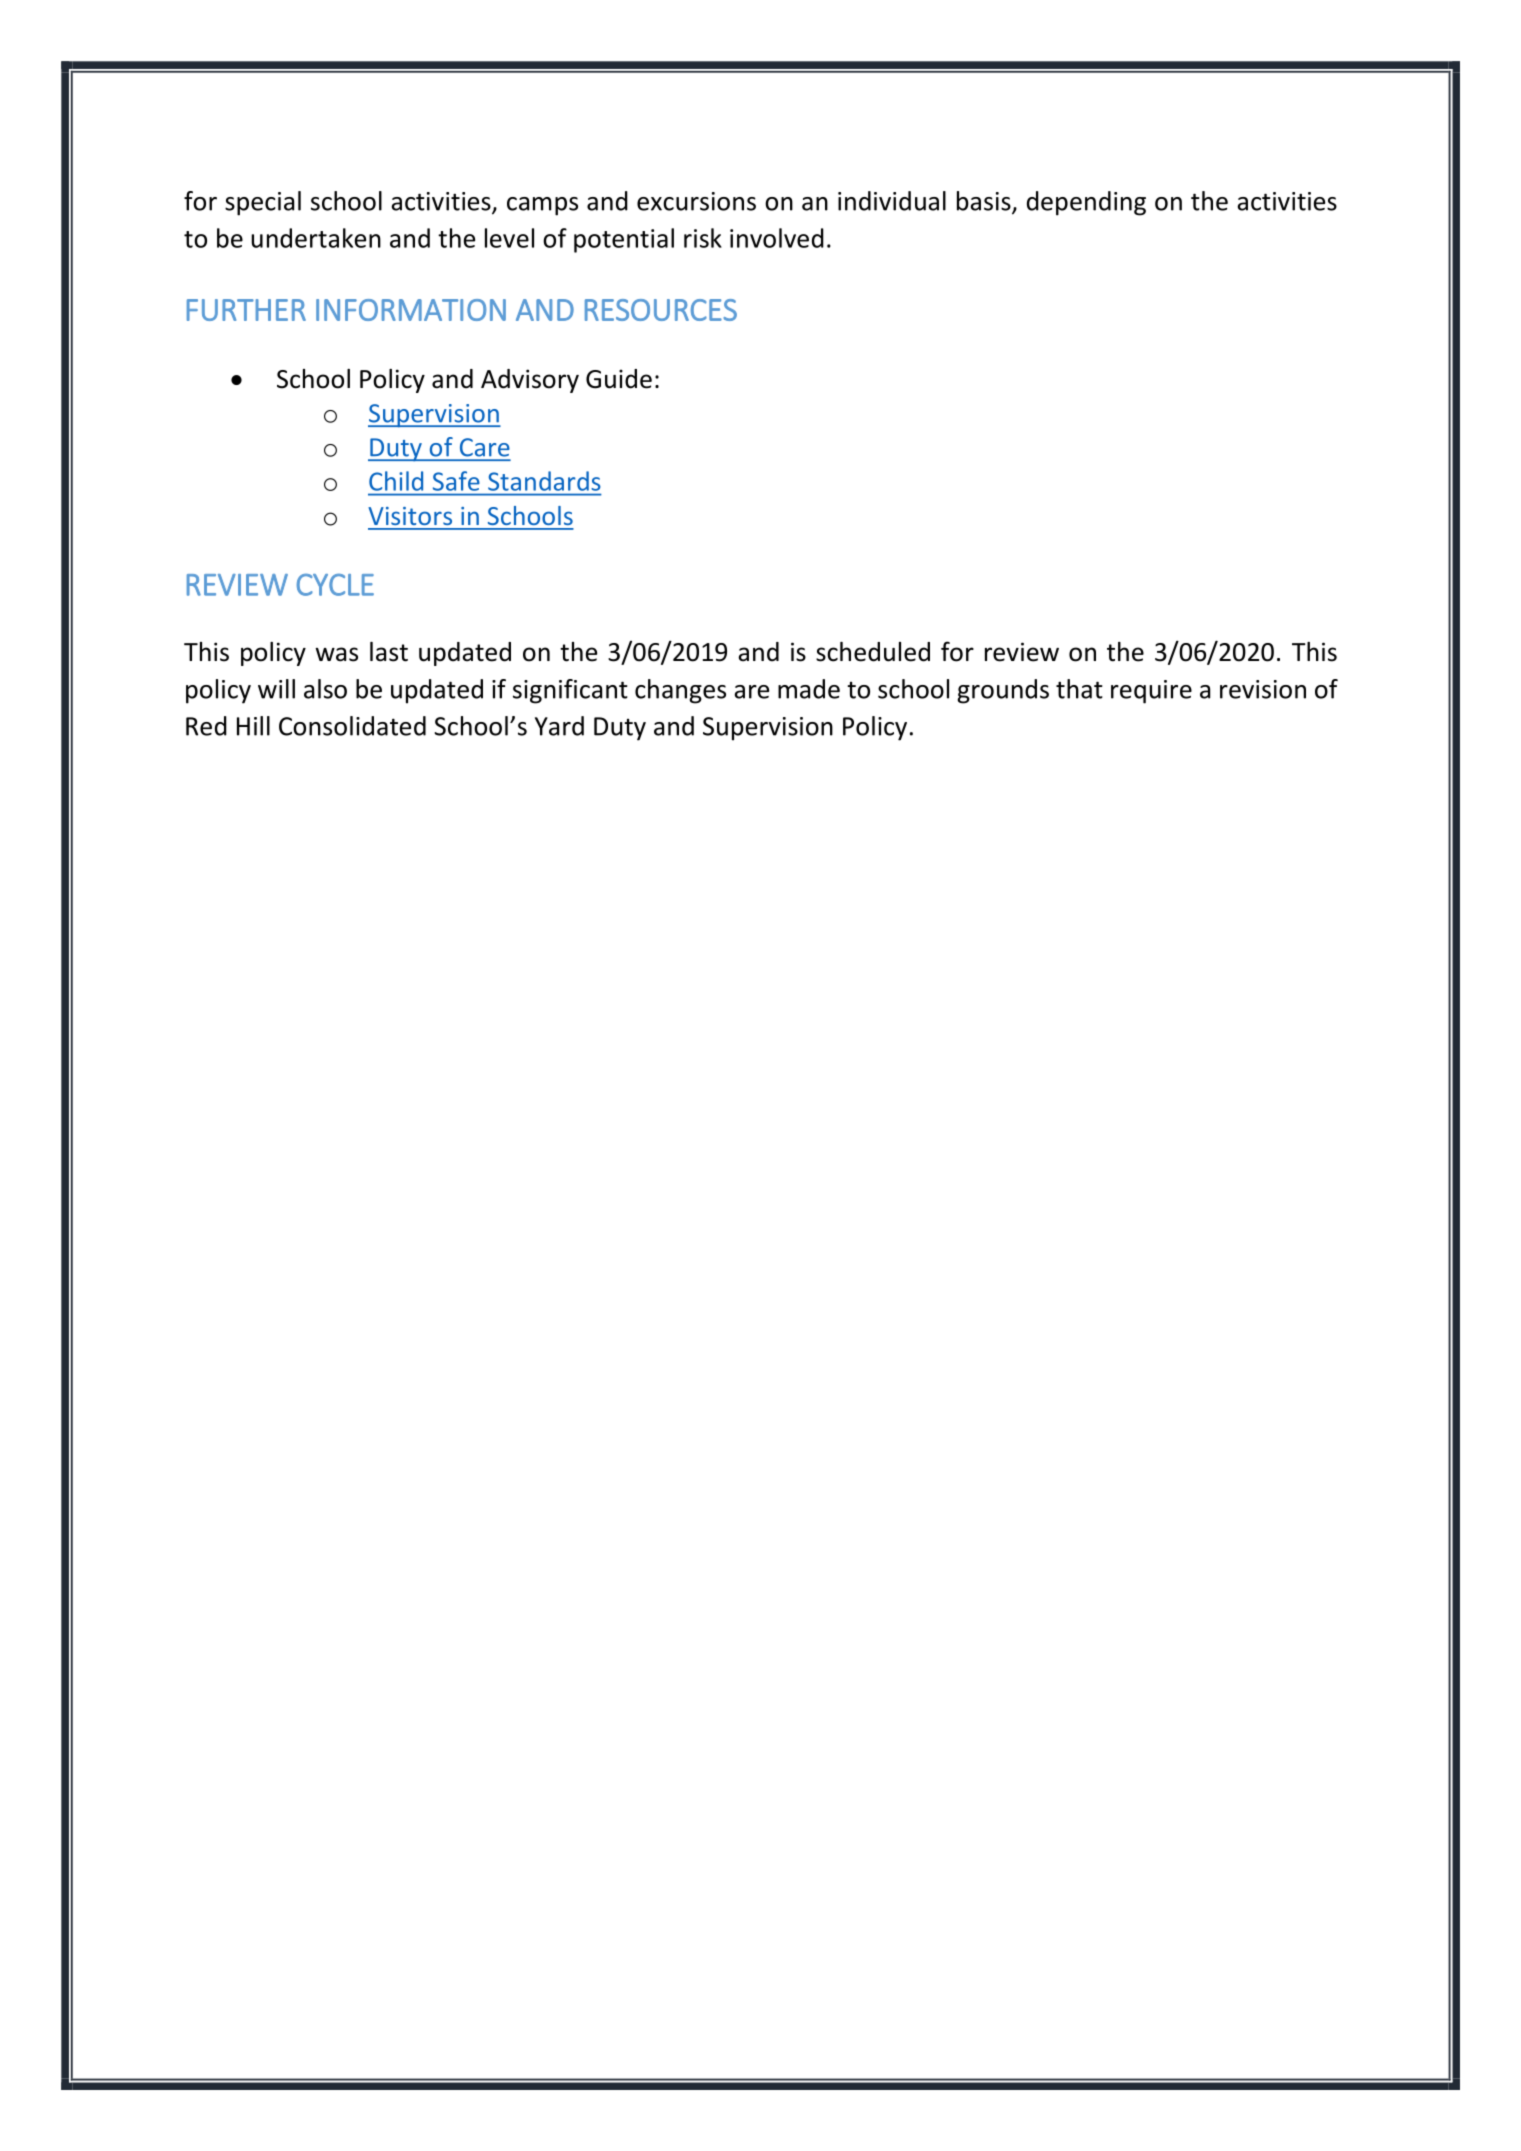 This screenshot has height=2151, width=1521. What do you see at coordinates (456, 481) in the screenshot?
I see `Safe` at bounding box center [456, 481].
